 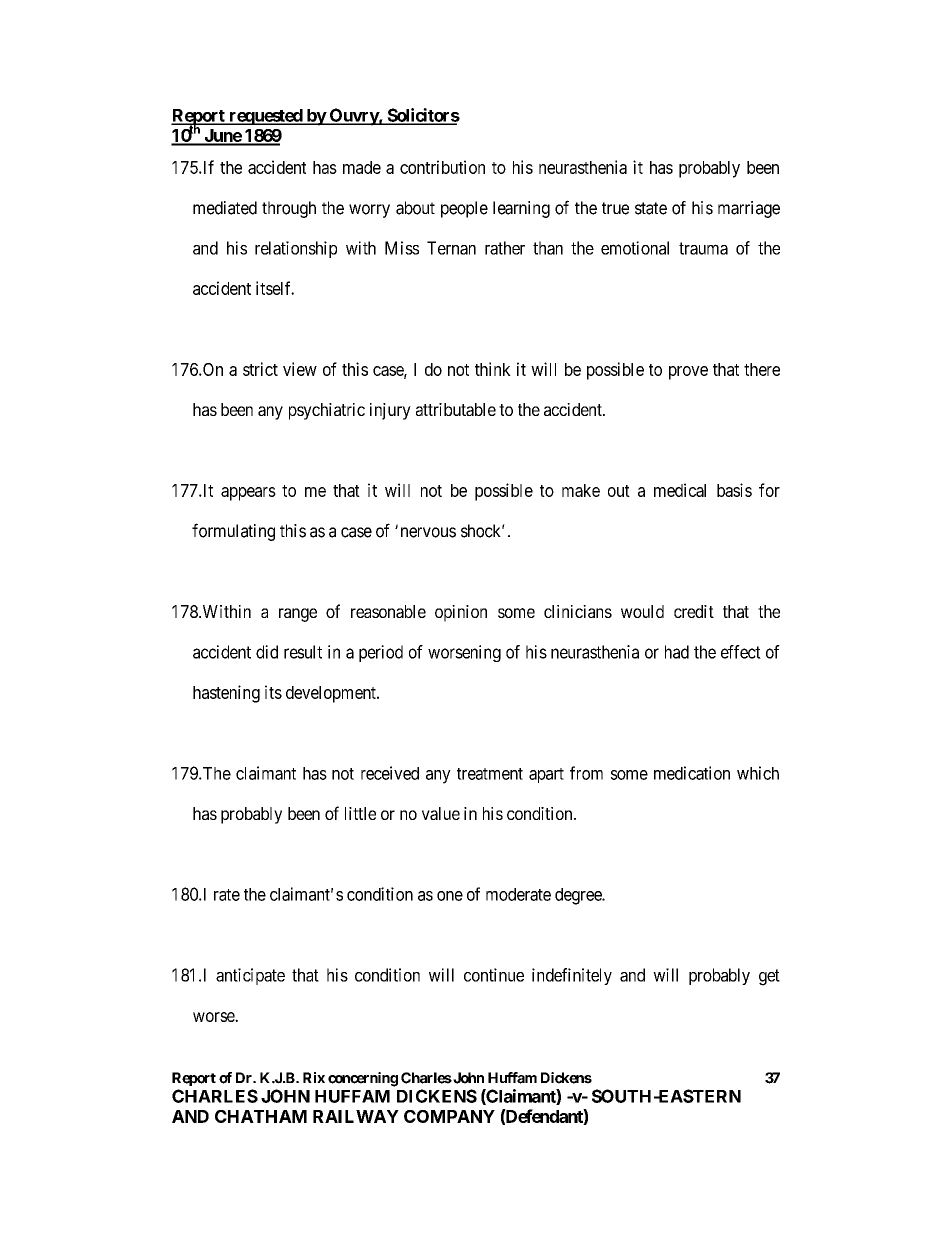 I want to click on medication, so click(x=692, y=773).
